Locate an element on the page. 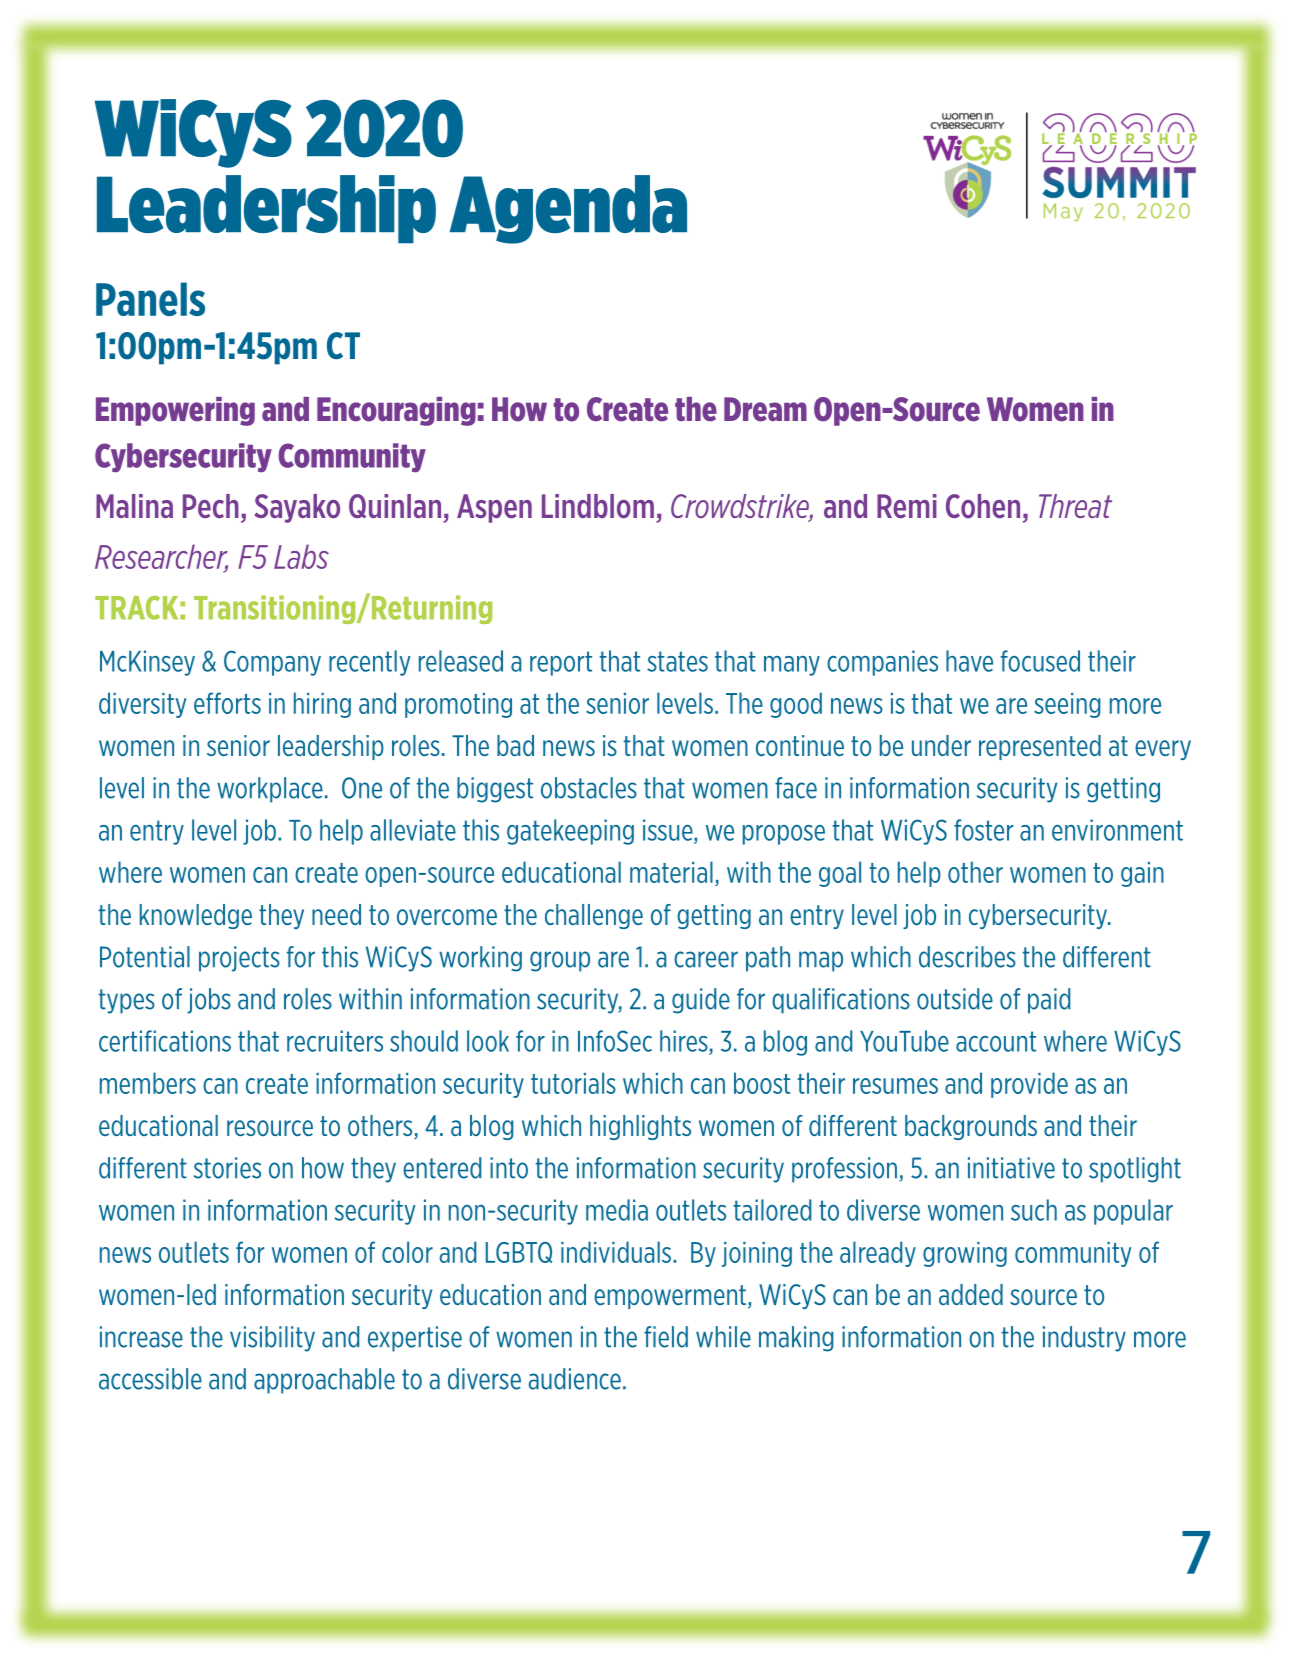 Image resolution: width=1292 pixels, height=1672 pixels. Panels is located at coordinates (150, 299).
